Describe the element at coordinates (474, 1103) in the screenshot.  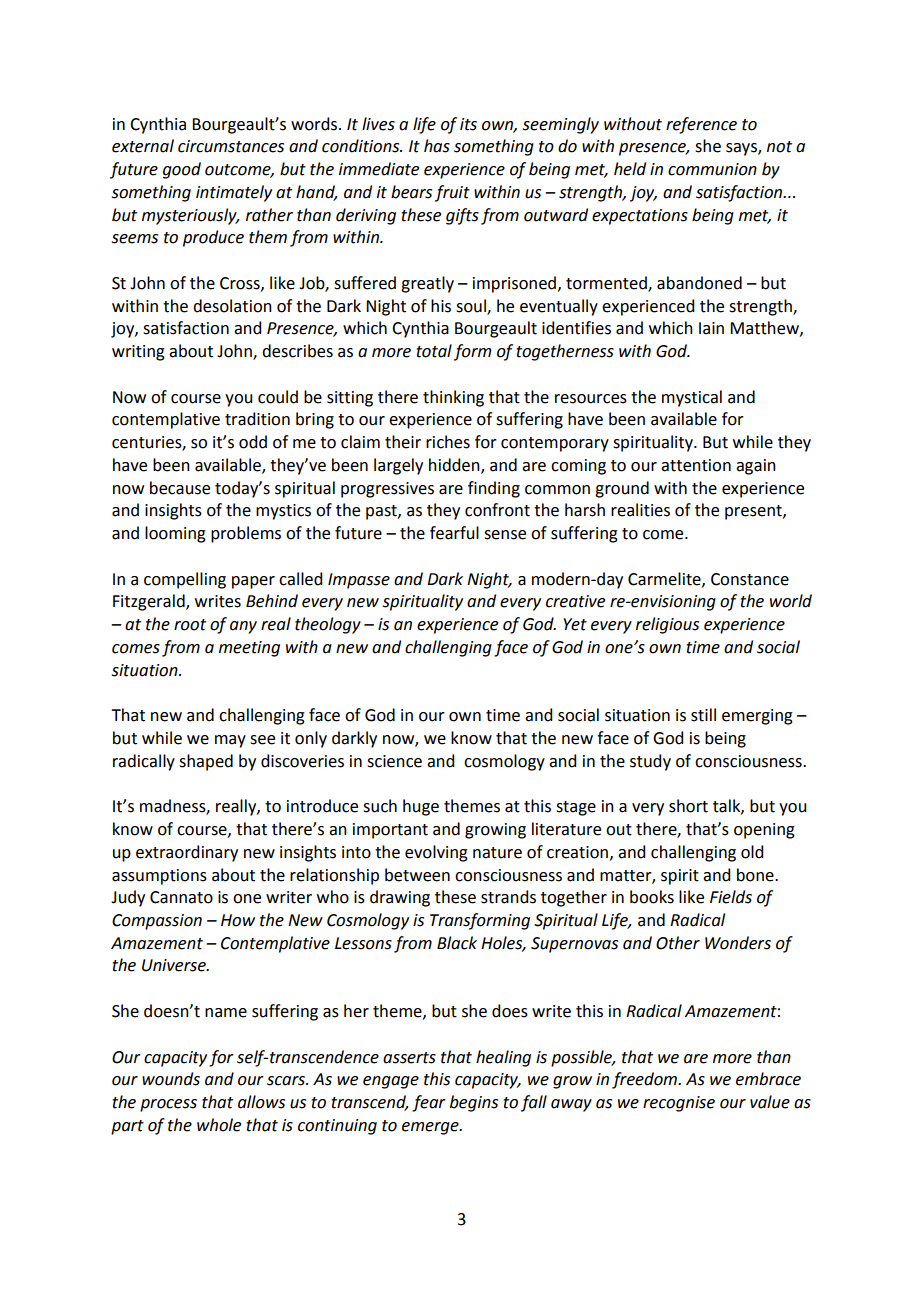
I see `begins` at that location.
